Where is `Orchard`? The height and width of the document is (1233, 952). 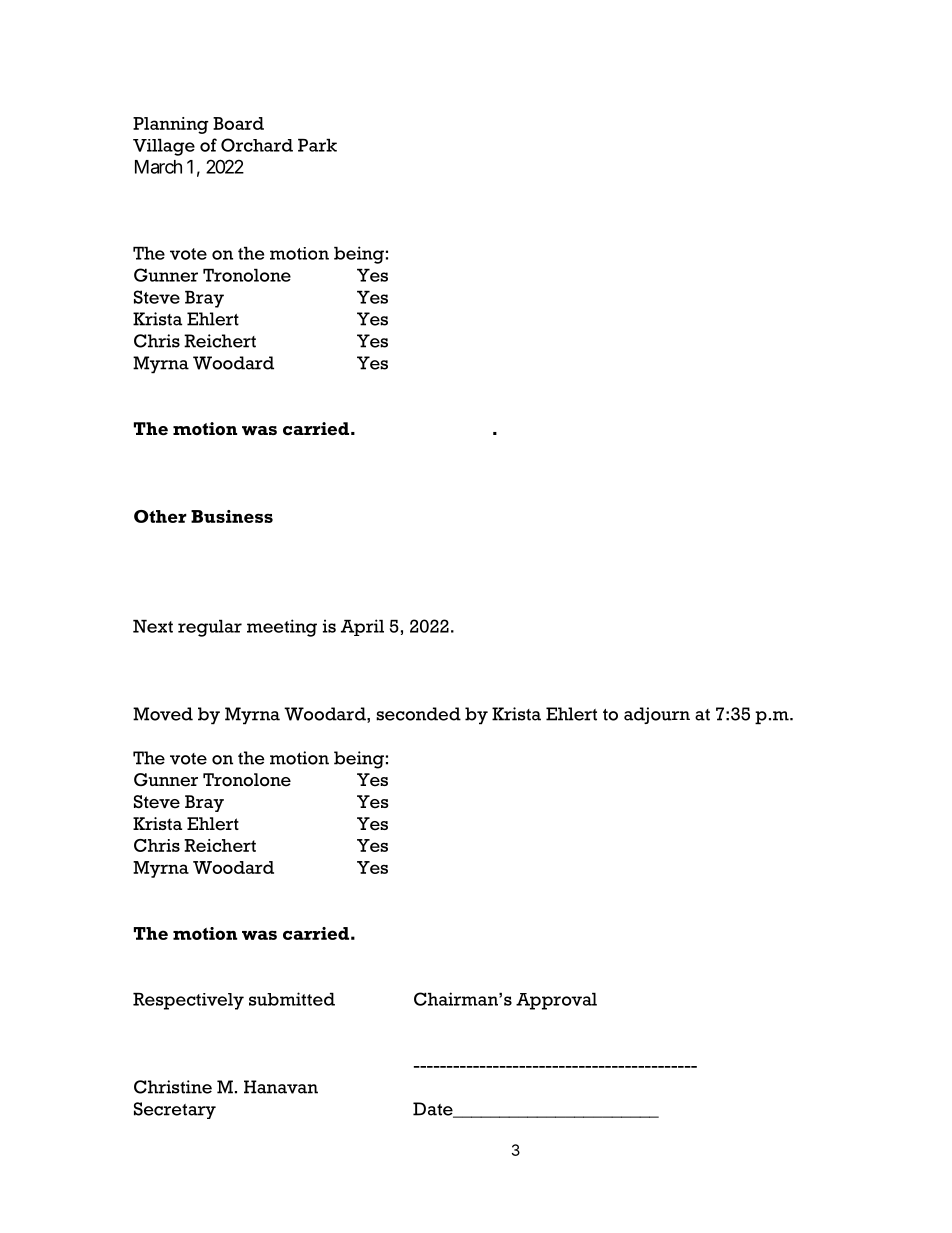 Orchard is located at coordinates (257, 145).
